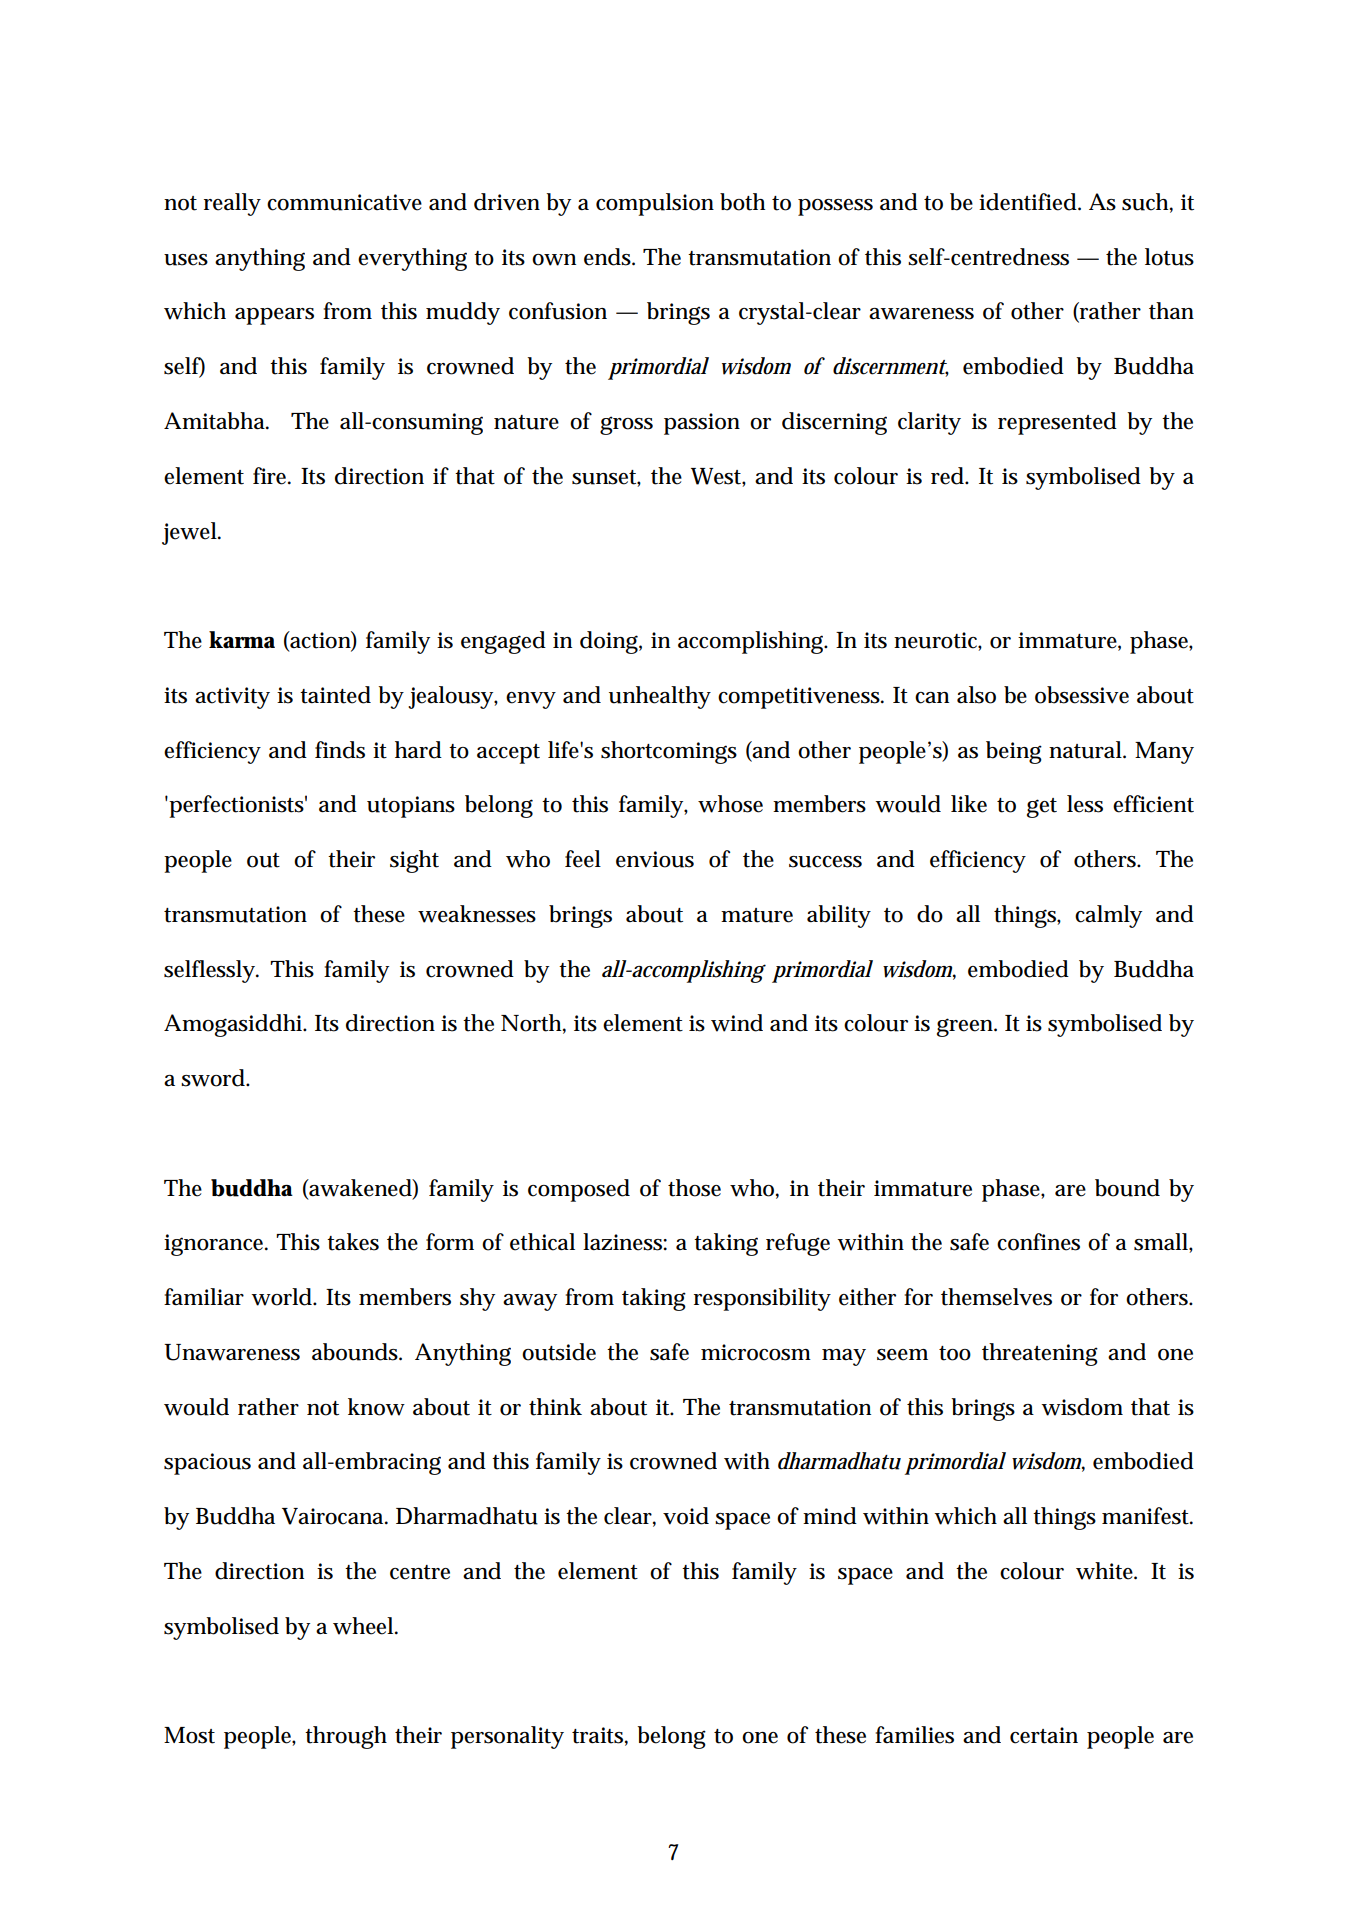 The image size is (1358, 1921). Describe the element at coordinates (360, 1188) in the page. I see `awakened` at that location.
